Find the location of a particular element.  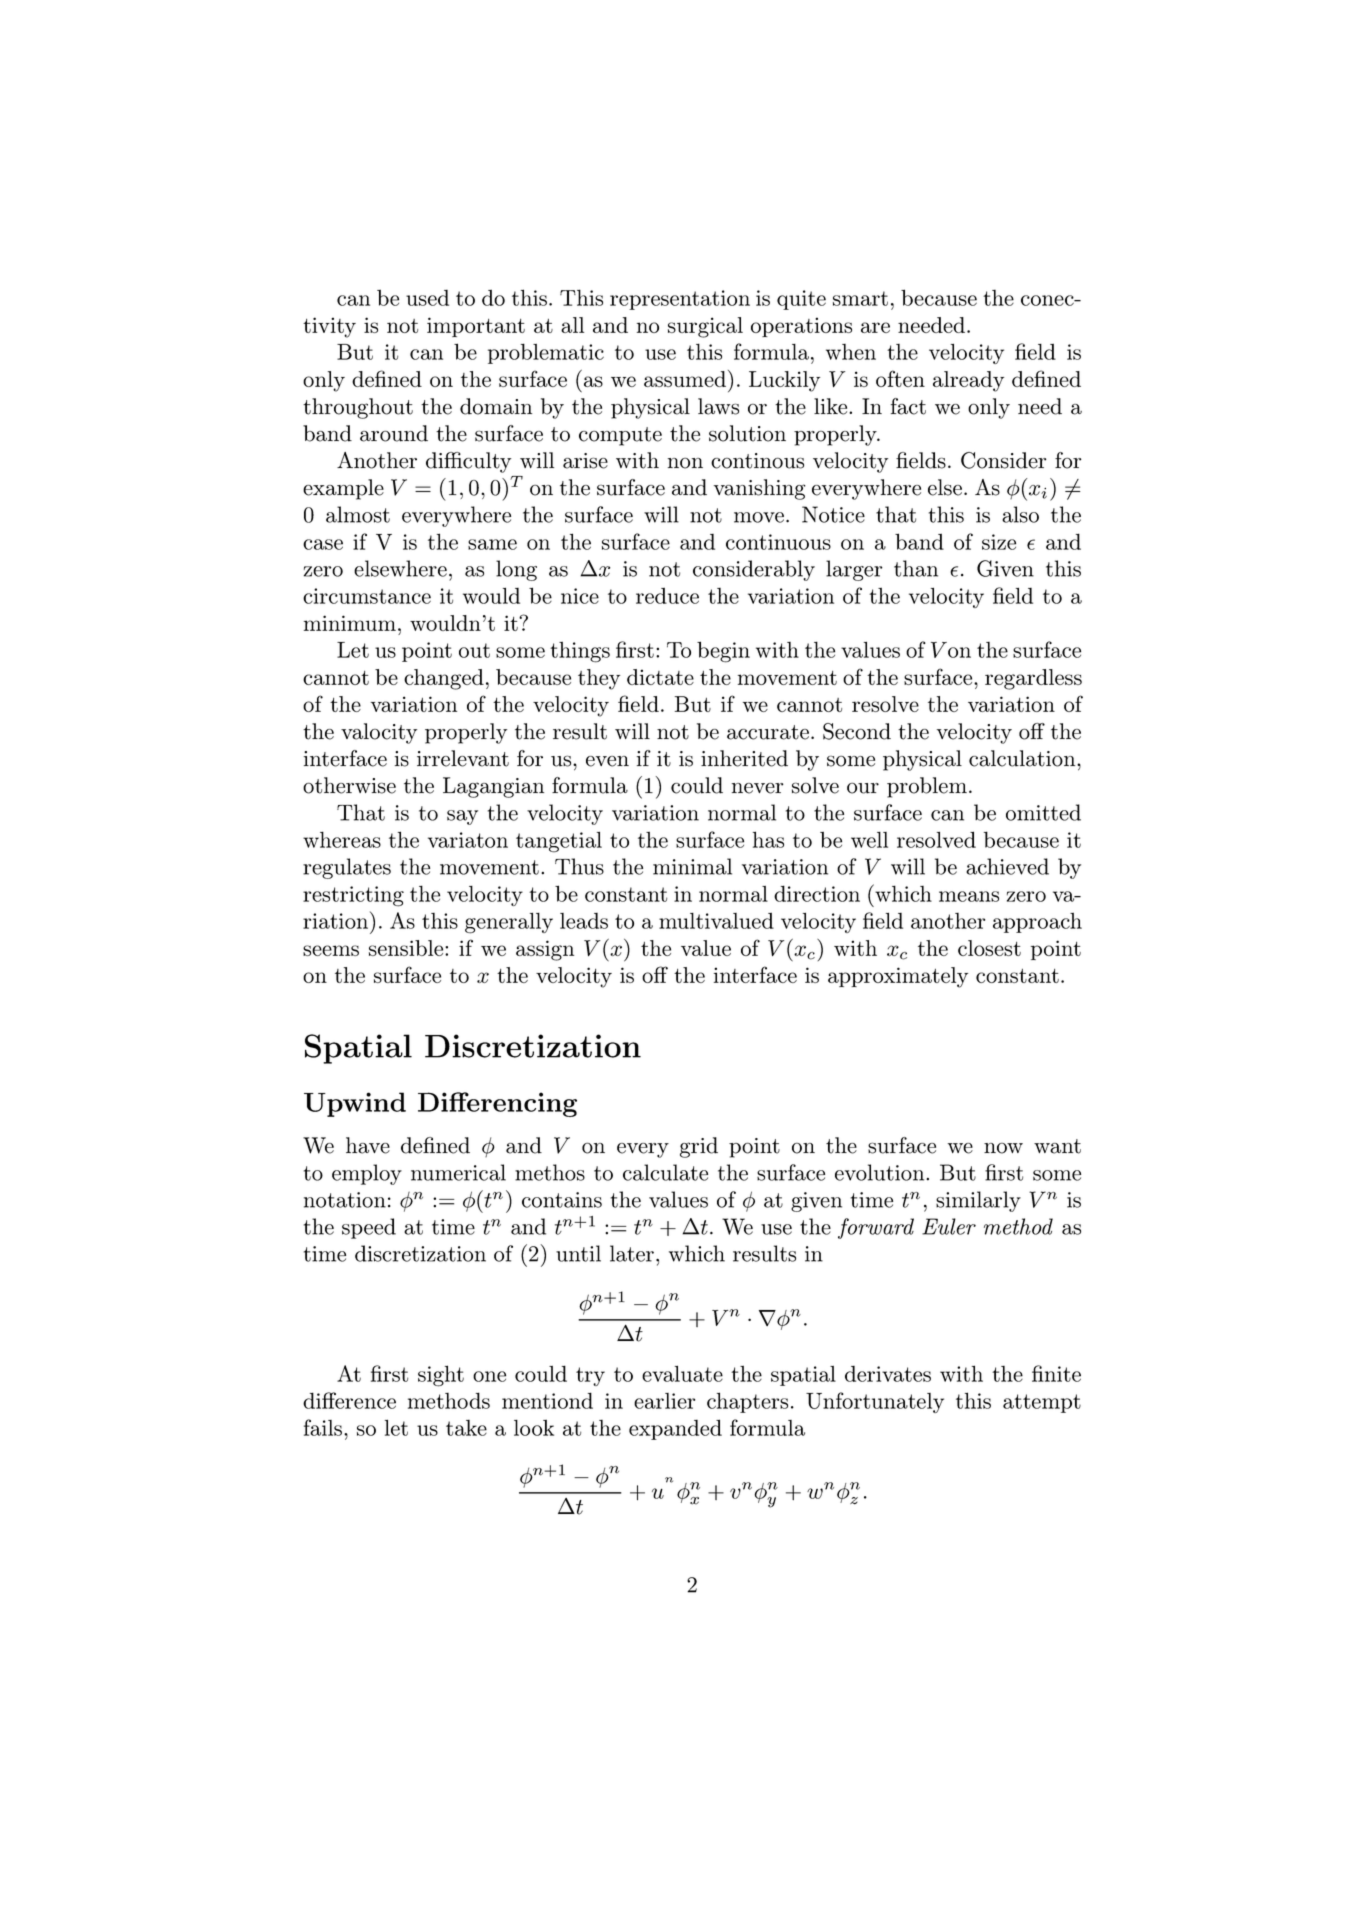

dictate is located at coordinates (660, 677).
